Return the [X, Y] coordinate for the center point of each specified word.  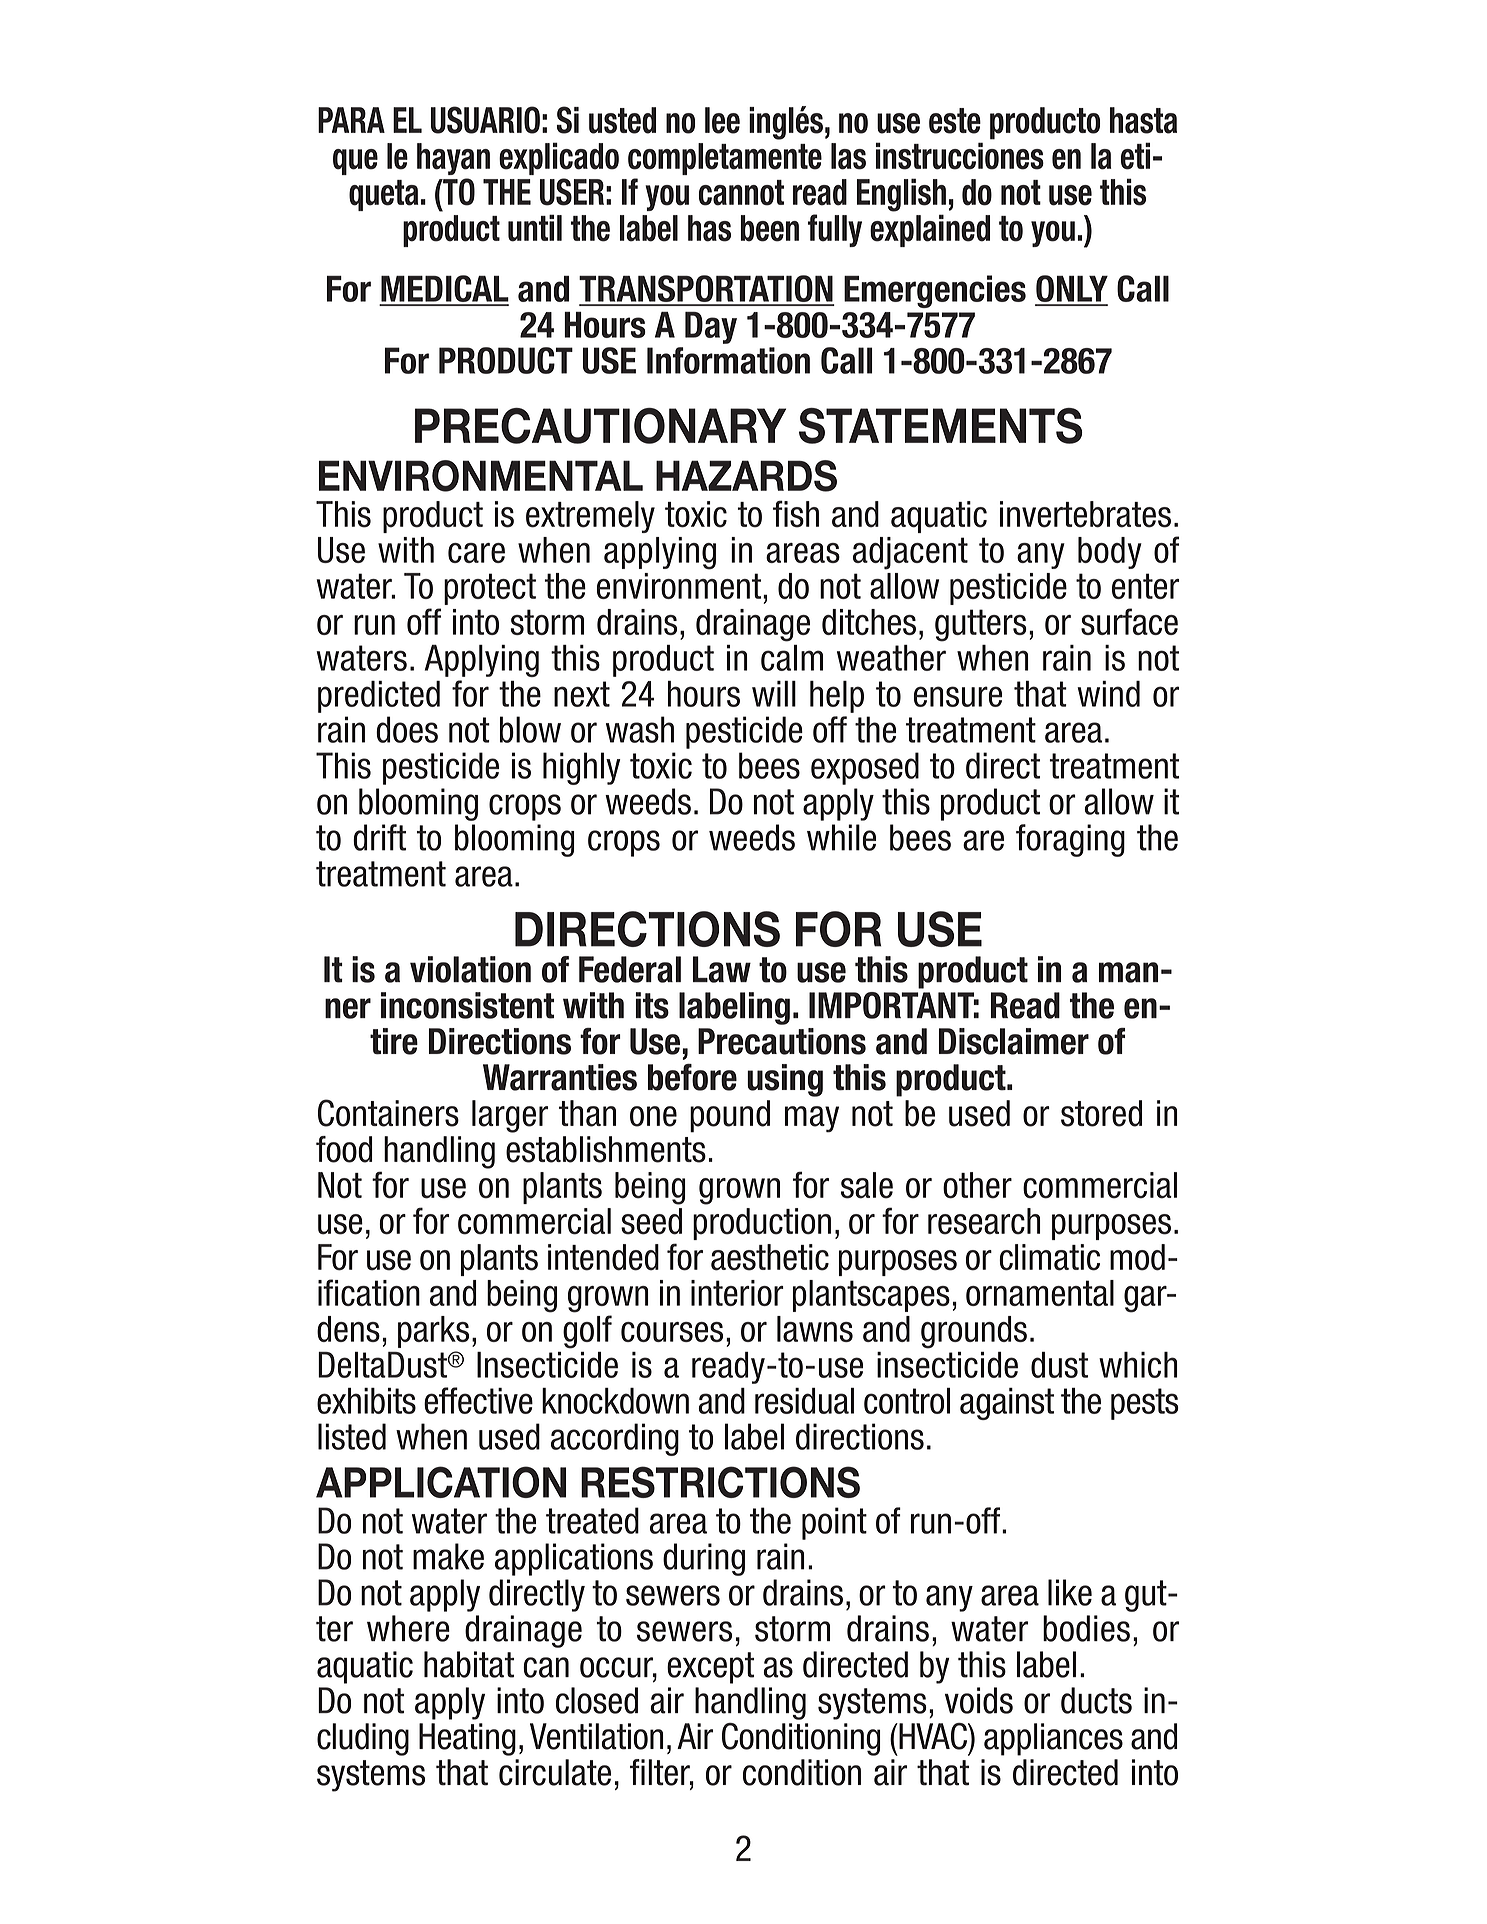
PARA [351, 120]
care [476, 553]
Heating [467, 1739]
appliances [1053, 1739]
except [710, 1668]
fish [796, 514]
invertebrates [1085, 514]
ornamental [1040, 1293]
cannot [741, 193]
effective [478, 1400]
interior [737, 1293]
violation [470, 969]
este [955, 121]
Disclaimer [1014, 1041]
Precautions [782, 1041]
